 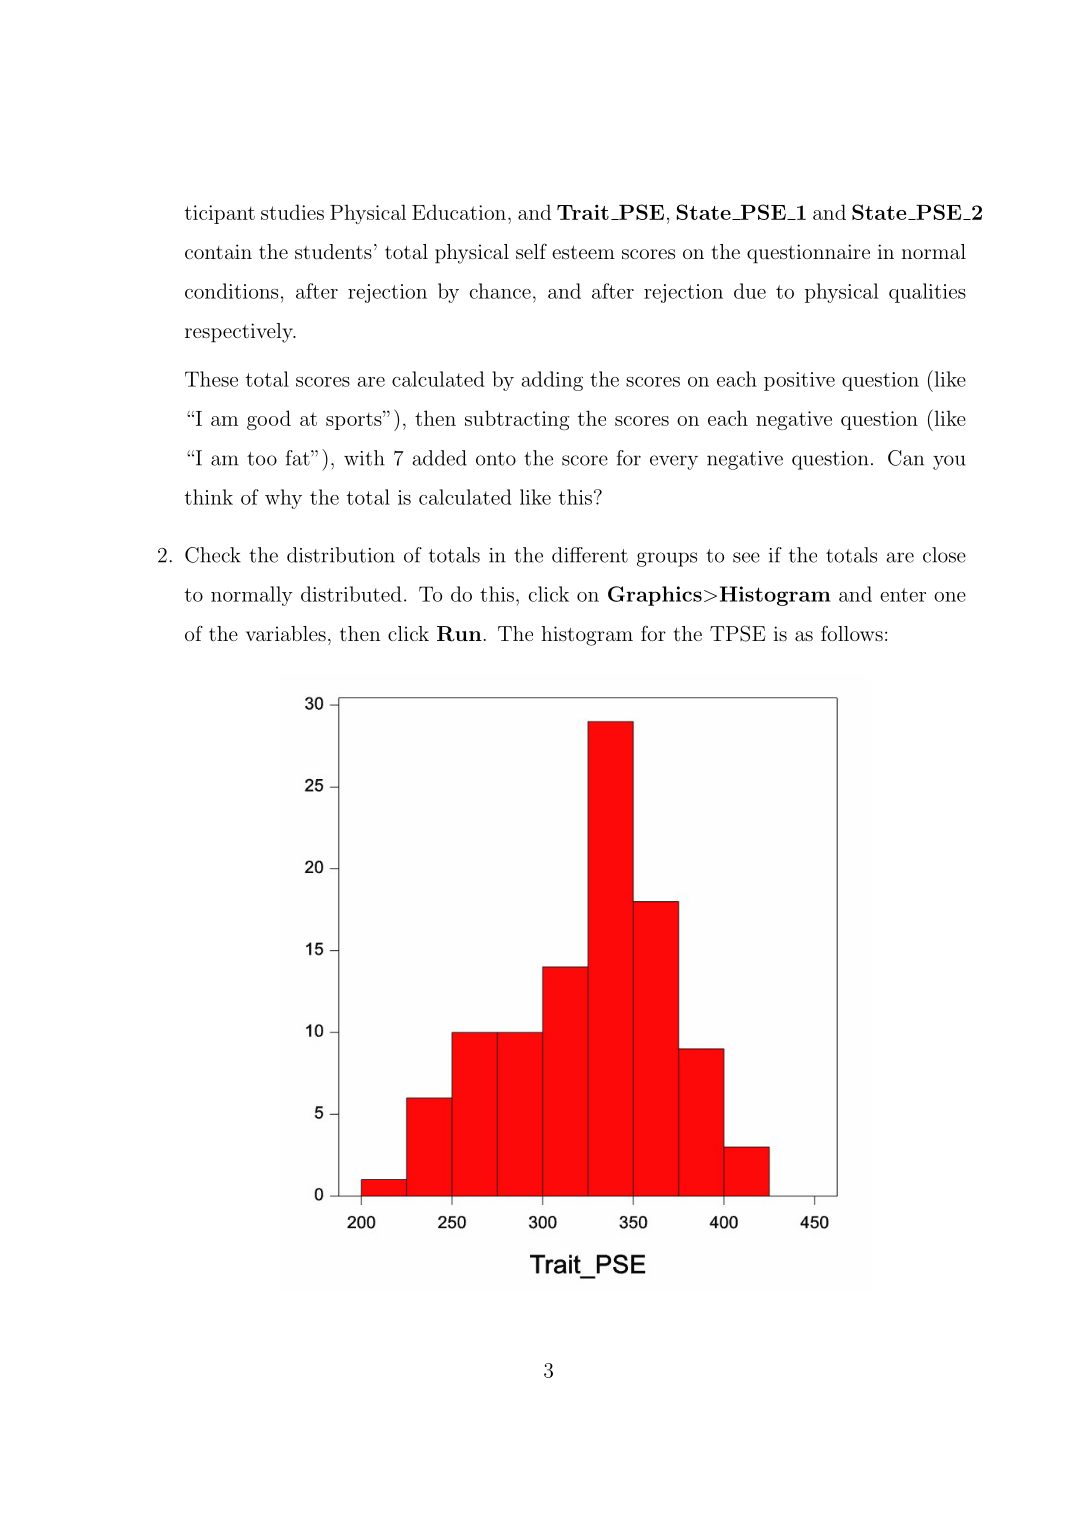 What do you see at coordinates (750, 291) in the screenshot?
I see `due` at bounding box center [750, 291].
